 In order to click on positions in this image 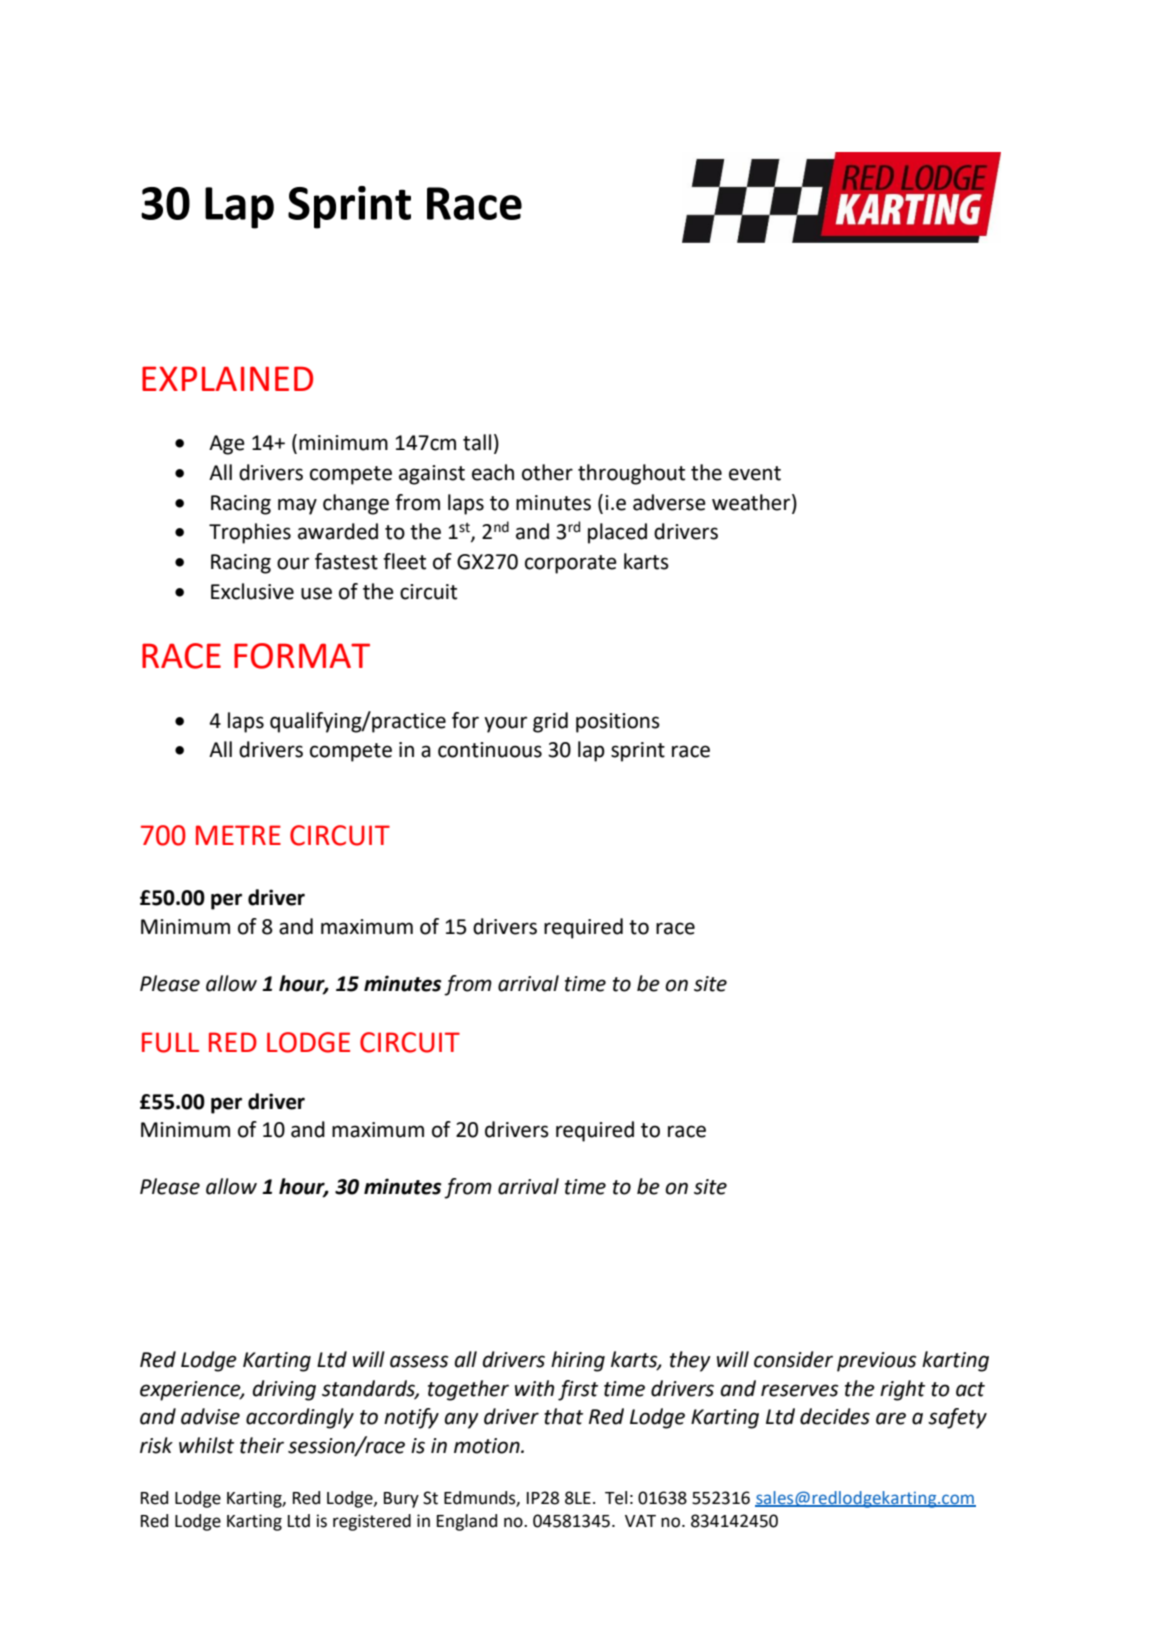, I will do `click(618, 723)`.
